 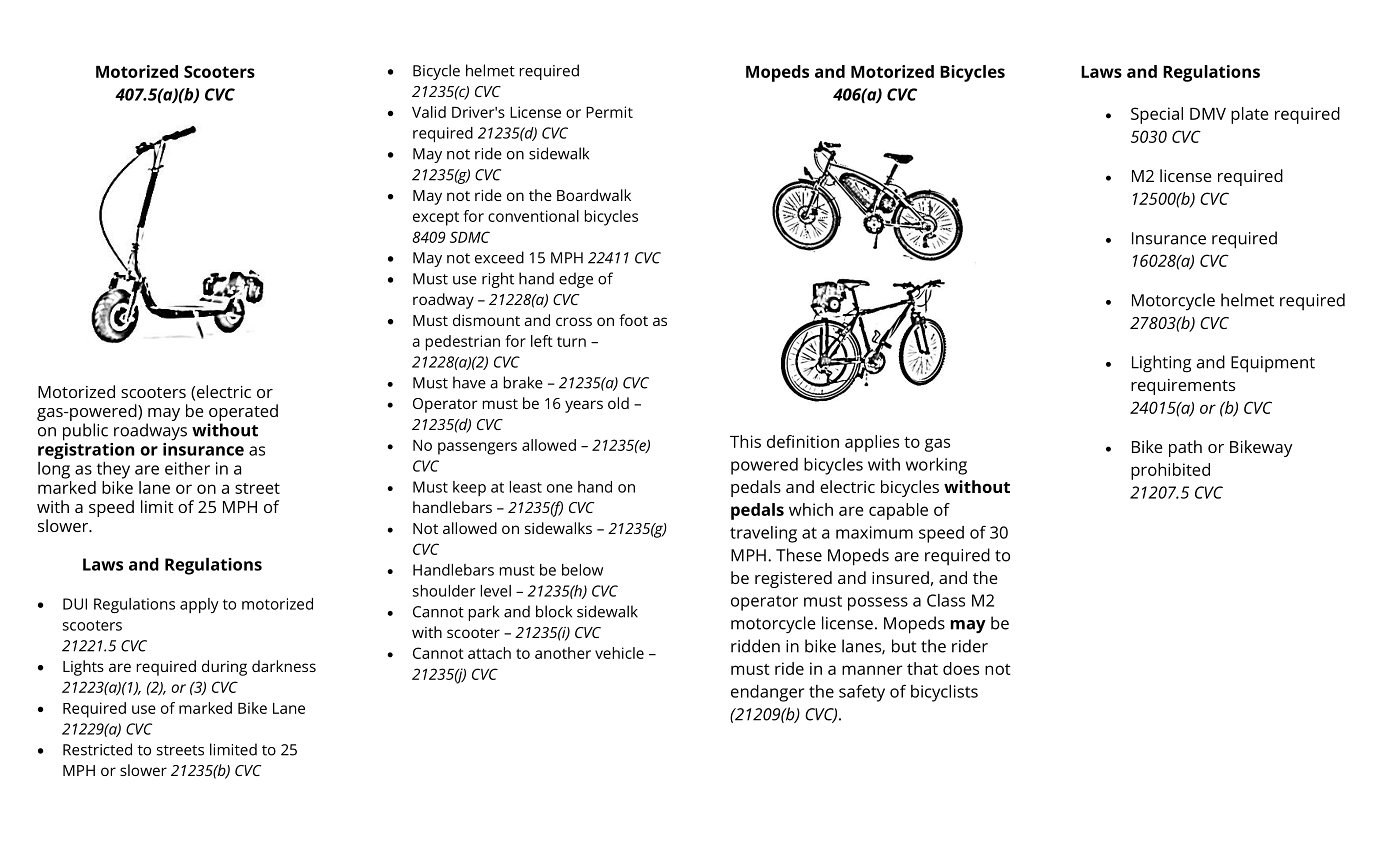 I want to click on prohibited, so click(x=1170, y=471).
